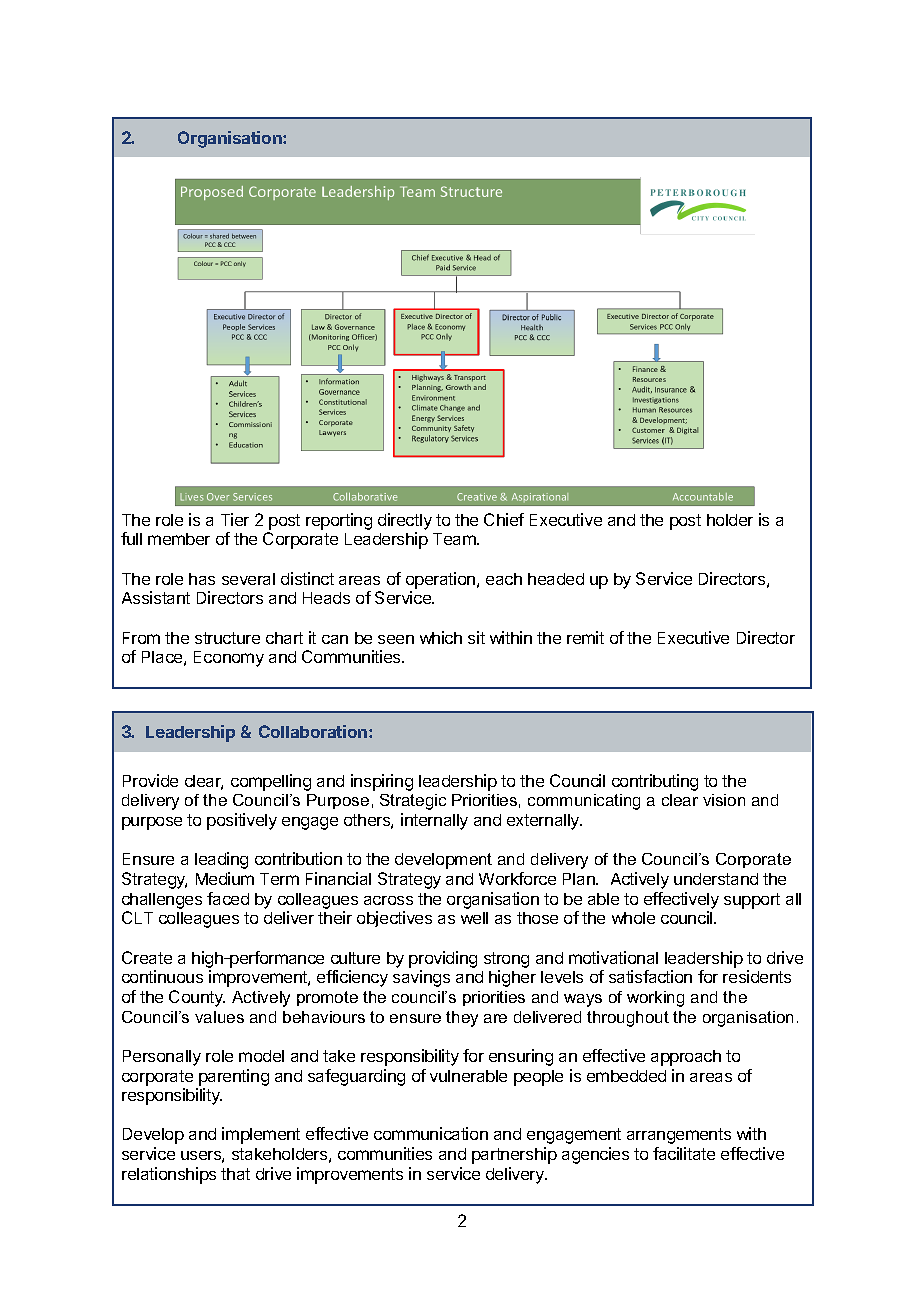 Image resolution: width=924 pixels, height=1308 pixels. What do you see at coordinates (655, 999) in the image?
I see `working` at bounding box center [655, 999].
